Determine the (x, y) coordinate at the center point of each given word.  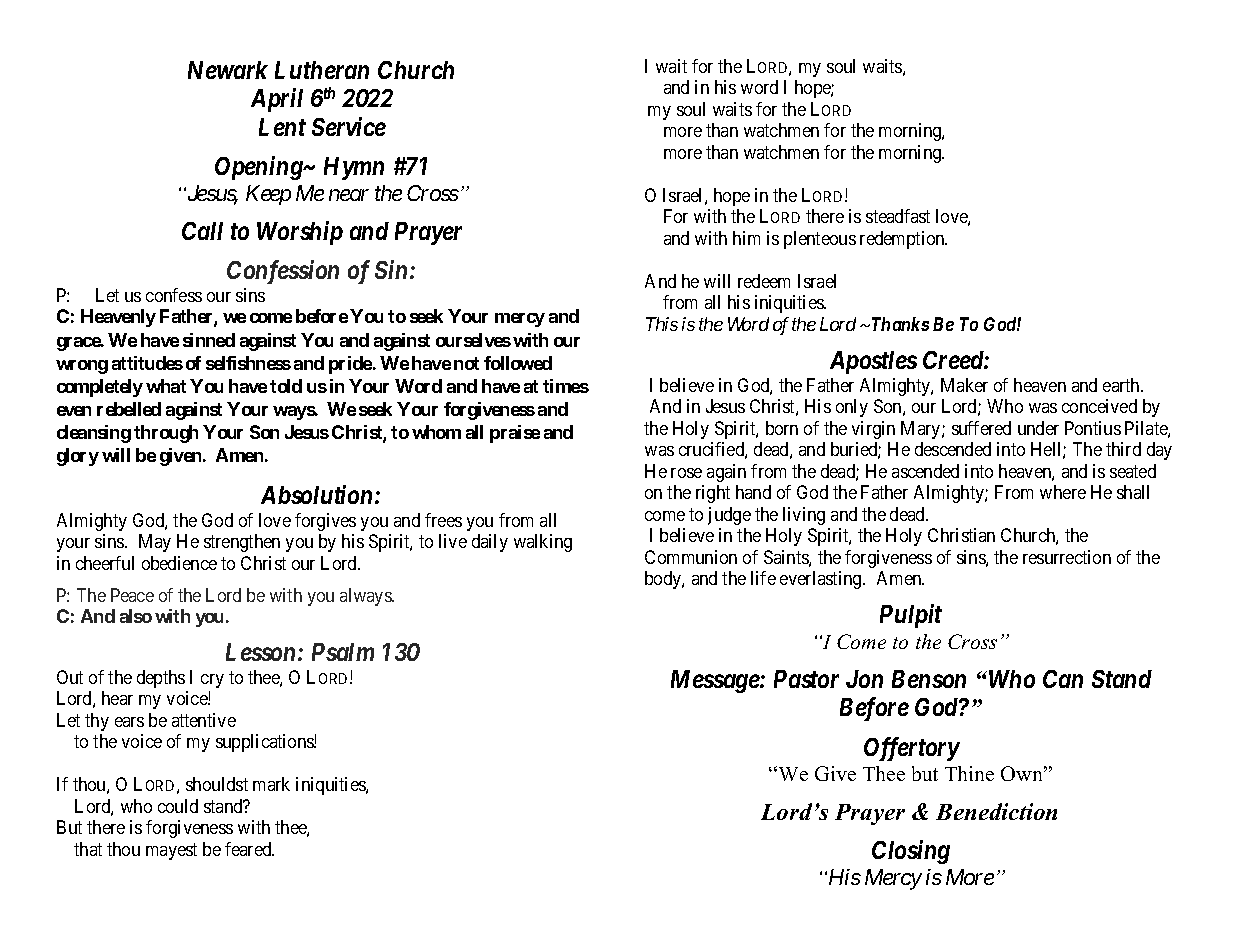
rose (686, 473)
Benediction (996, 811)
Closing (911, 852)
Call (202, 231)
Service (349, 126)
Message (715, 681)
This (662, 324)
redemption (903, 240)
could (178, 806)
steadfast (898, 216)
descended (953, 449)
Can (1063, 679)
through (166, 434)
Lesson (260, 652)
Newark (228, 70)
